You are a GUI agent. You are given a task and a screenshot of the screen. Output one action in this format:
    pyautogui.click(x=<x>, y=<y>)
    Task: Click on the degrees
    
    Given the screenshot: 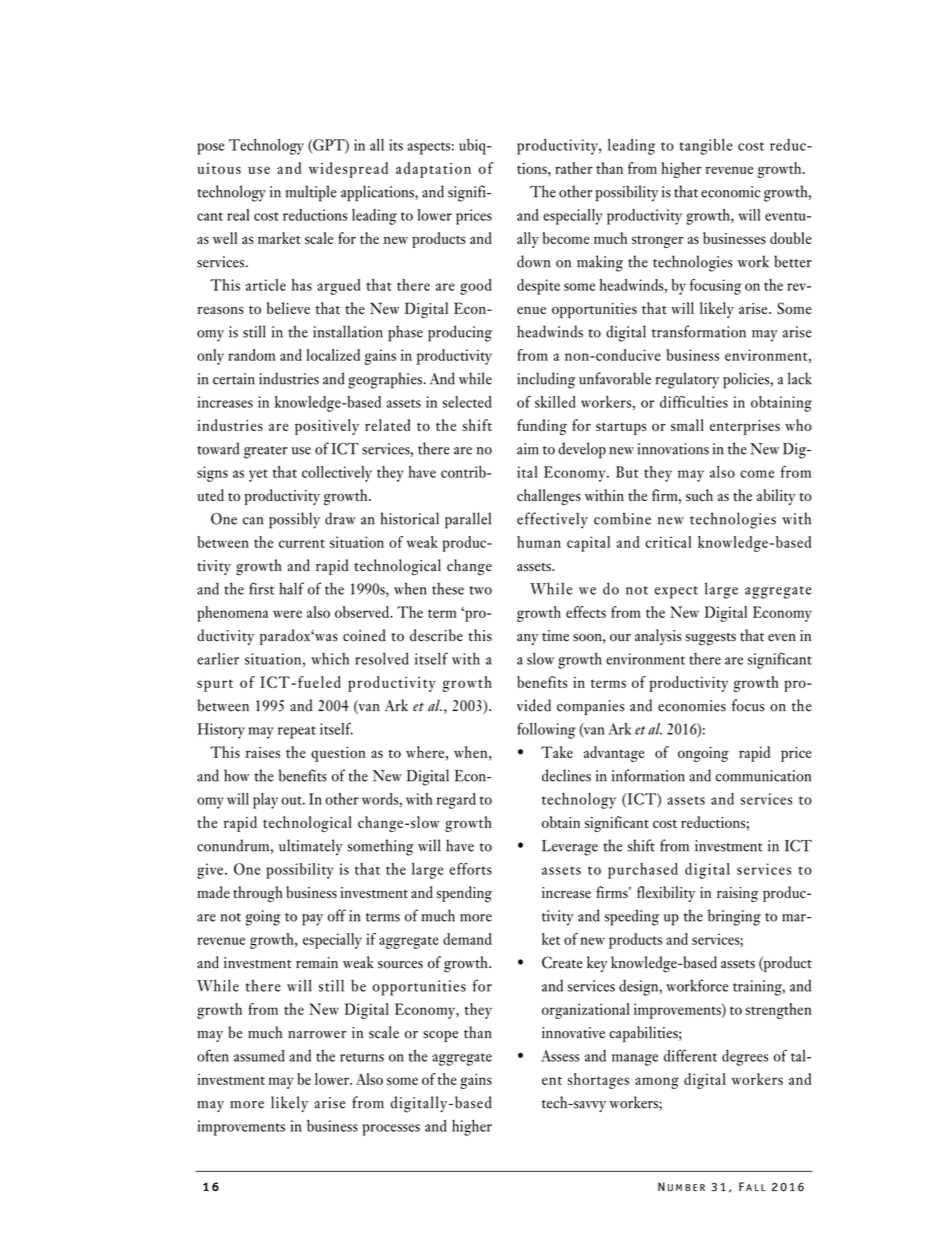 What is the action you would take?
    pyautogui.click(x=745, y=1057)
